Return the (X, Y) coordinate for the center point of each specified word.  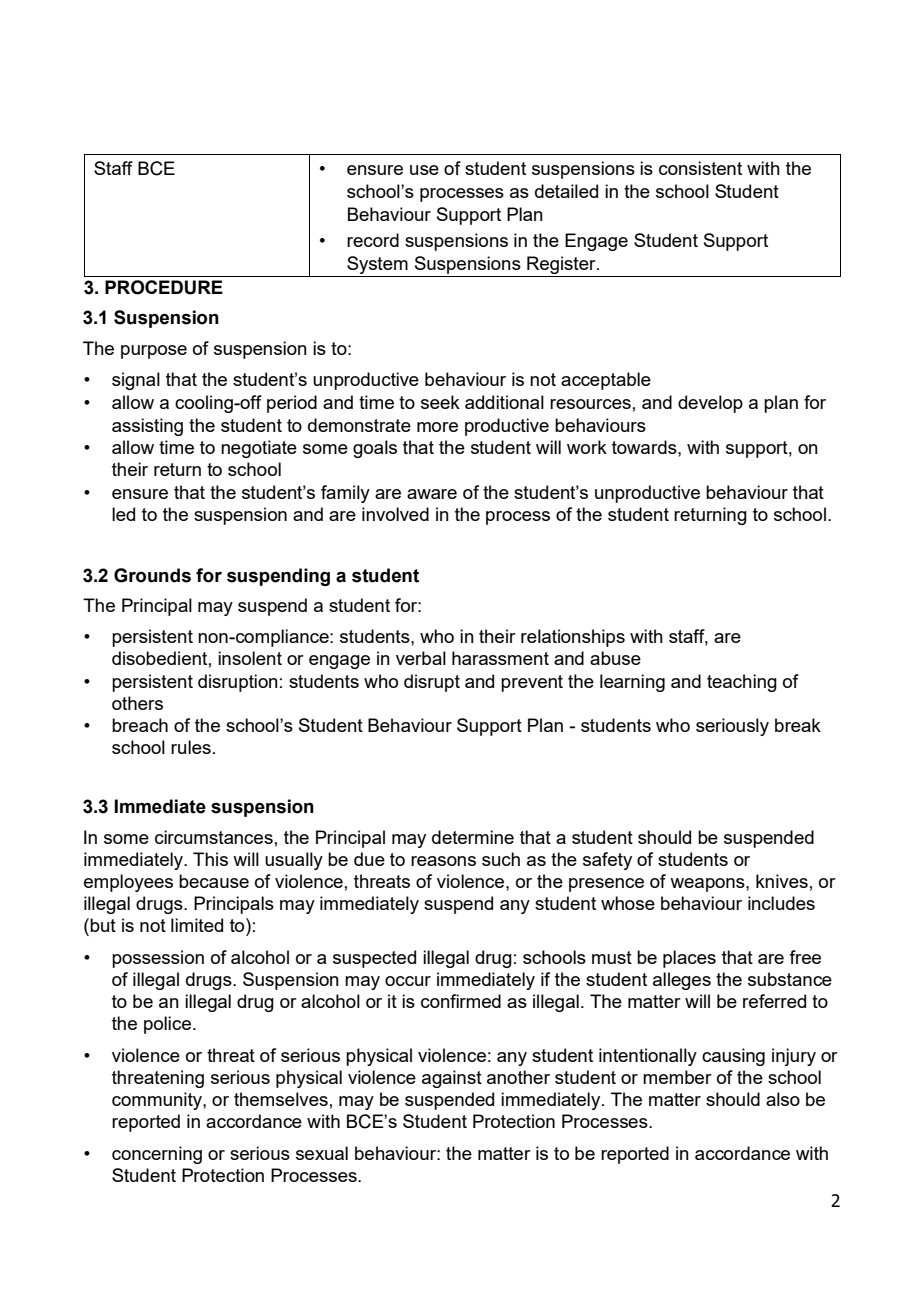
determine (473, 837)
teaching (742, 683)
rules (191, 747)
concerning (157, 1155)
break (798, 725)
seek (440, 402)
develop (710, 404)
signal (136, 381)
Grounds (152, 575)
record (373, 240)
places (689, 959)
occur (408, 981)
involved (395, 514)
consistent (700, 168)
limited (197, 925)
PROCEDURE (164, 287)
